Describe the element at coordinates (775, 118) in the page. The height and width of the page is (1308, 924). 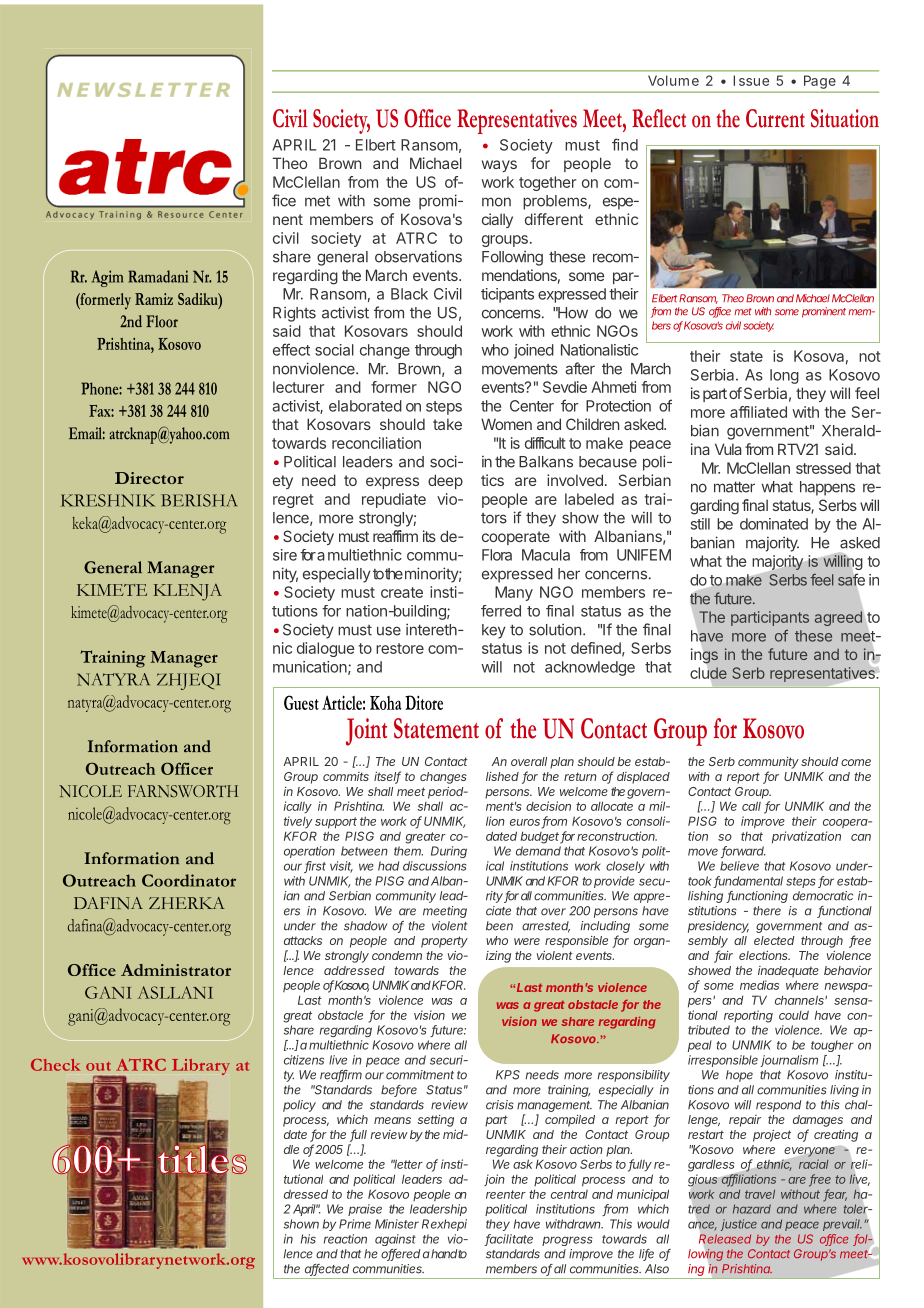
I see `Current` at that location.
